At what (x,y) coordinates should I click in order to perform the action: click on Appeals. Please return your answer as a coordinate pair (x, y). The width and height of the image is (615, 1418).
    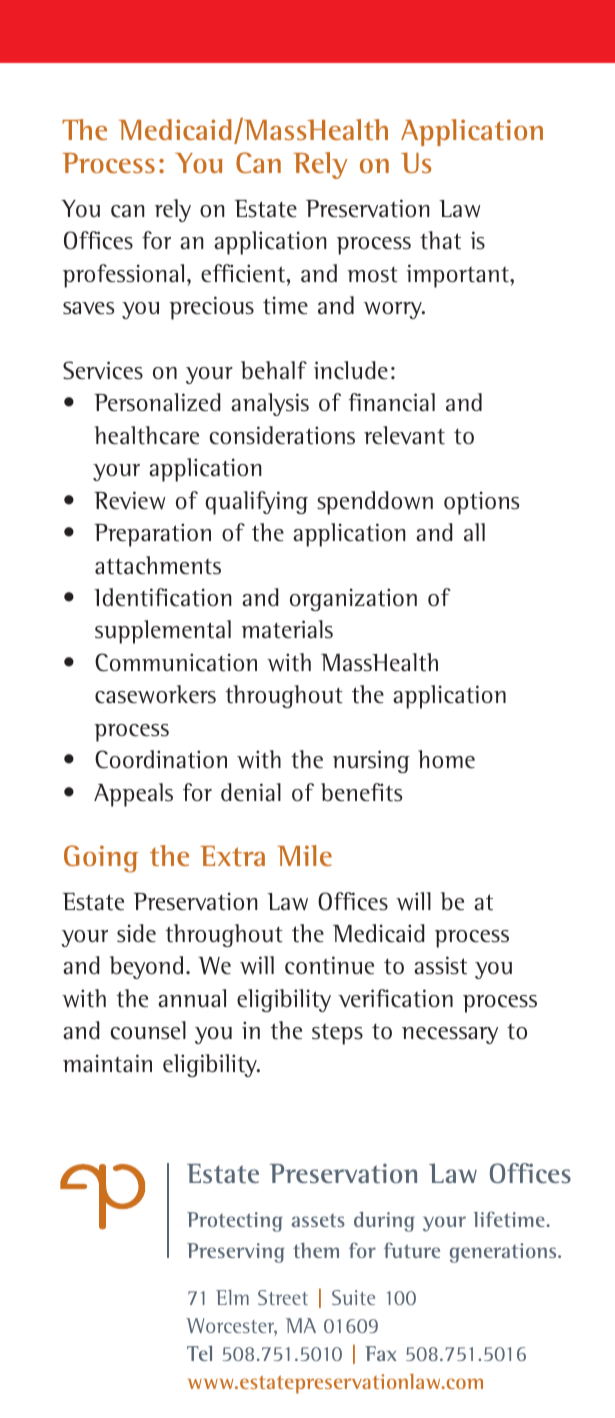
    Looking at the image, I should click on (133, 795).
